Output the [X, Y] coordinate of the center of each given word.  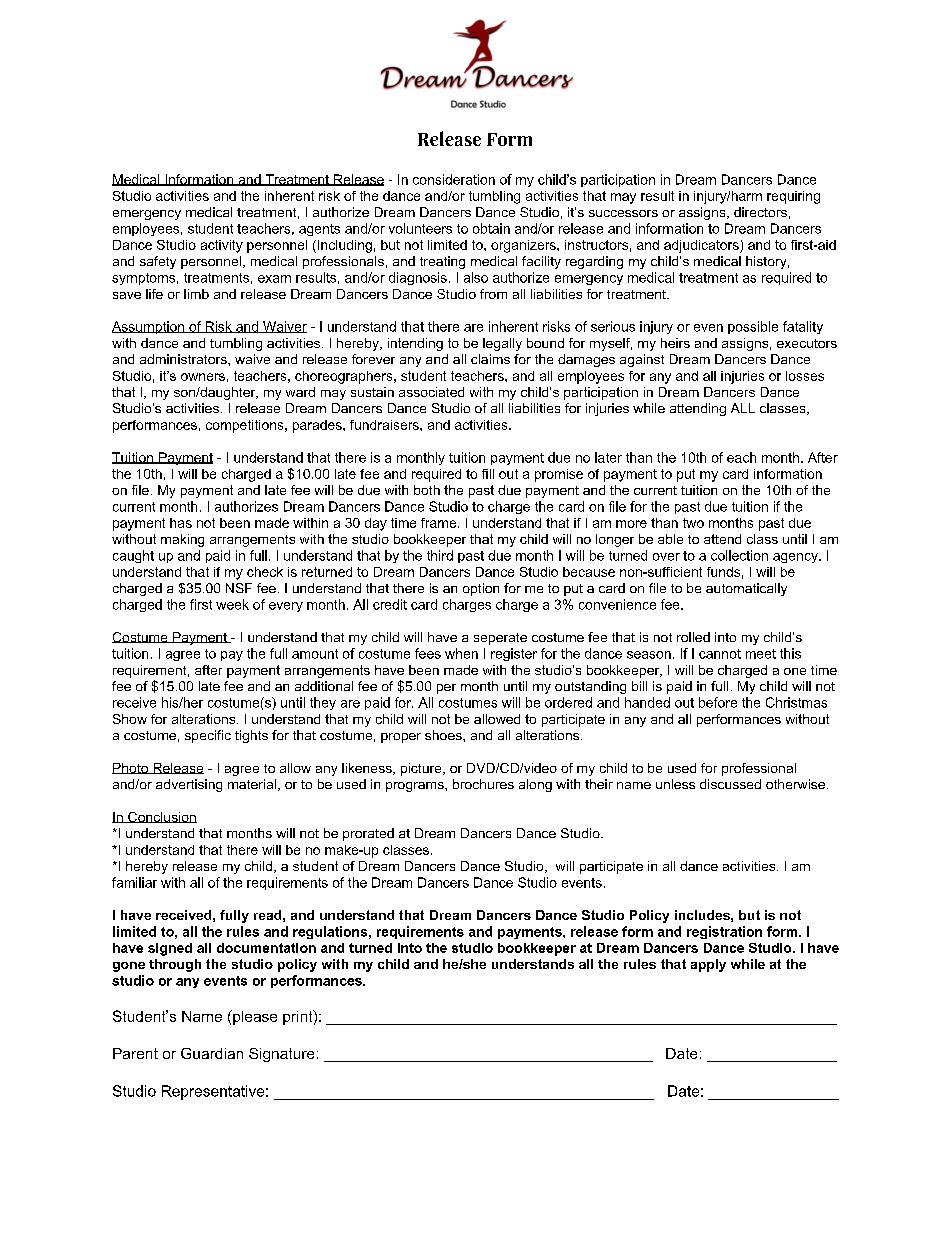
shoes [444, 735]
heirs [675, 343]
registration [724, 932]
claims [490, 359]
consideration [454, 179]
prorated [368, 834]
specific [208, 736]
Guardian [212, 1053]
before [718, 702]
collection [739, 555]
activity [222, 246]
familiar [134, 882]
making [182, 540]
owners [203, 377]
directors [760, 212]
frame [438, 523]
